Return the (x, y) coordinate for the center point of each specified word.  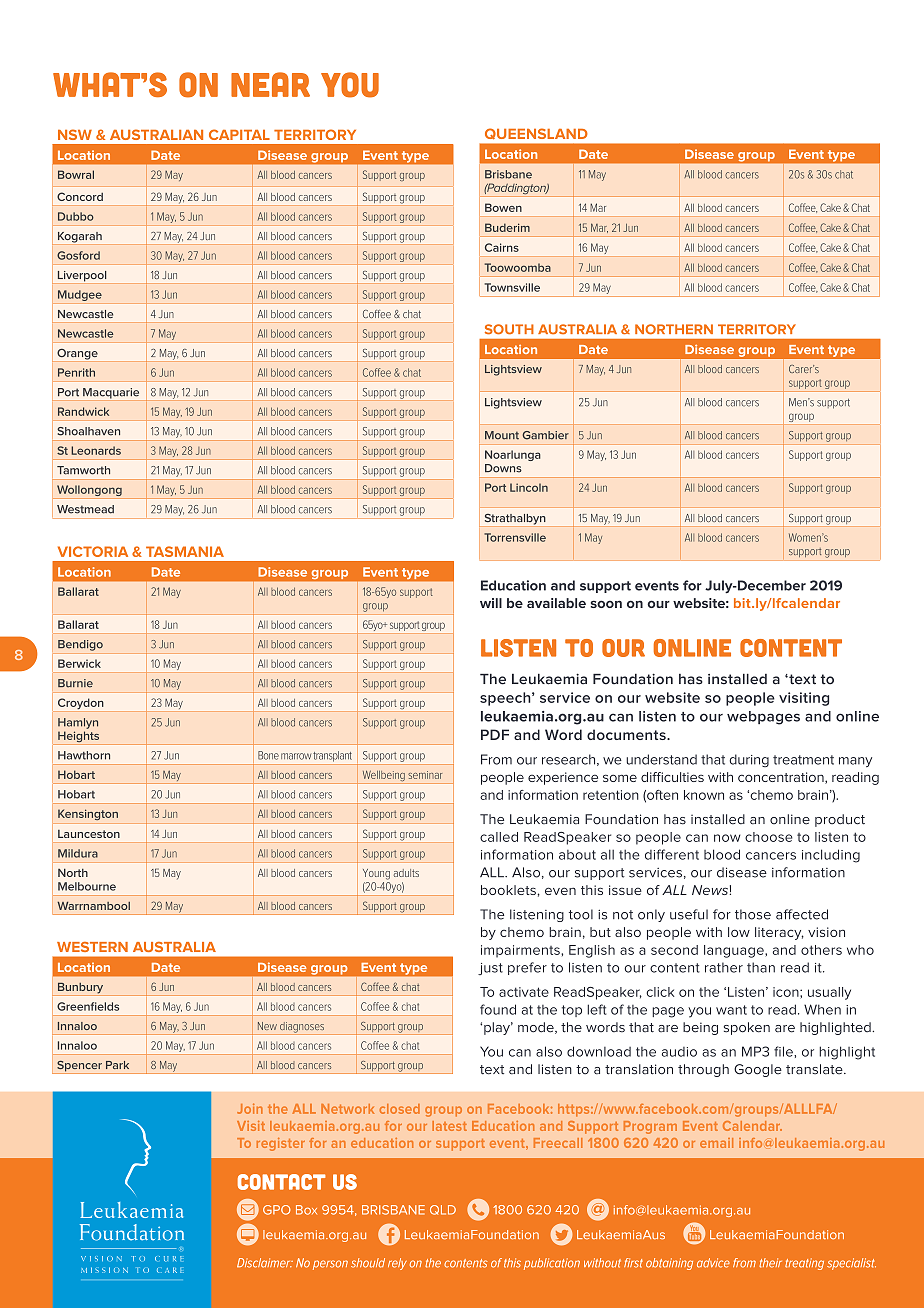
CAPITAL (239, 134)
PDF (495, 734)
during (749, 760)
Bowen (503, 207)
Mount (502, 435)
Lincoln (529, 487)
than (761, 967)
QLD (443, 1210)
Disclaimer (265, 1263)
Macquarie (111, 393)
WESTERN (92, 947)
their (770, 1263)
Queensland (536, 133)
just (490, 969)
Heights (79, 738)
